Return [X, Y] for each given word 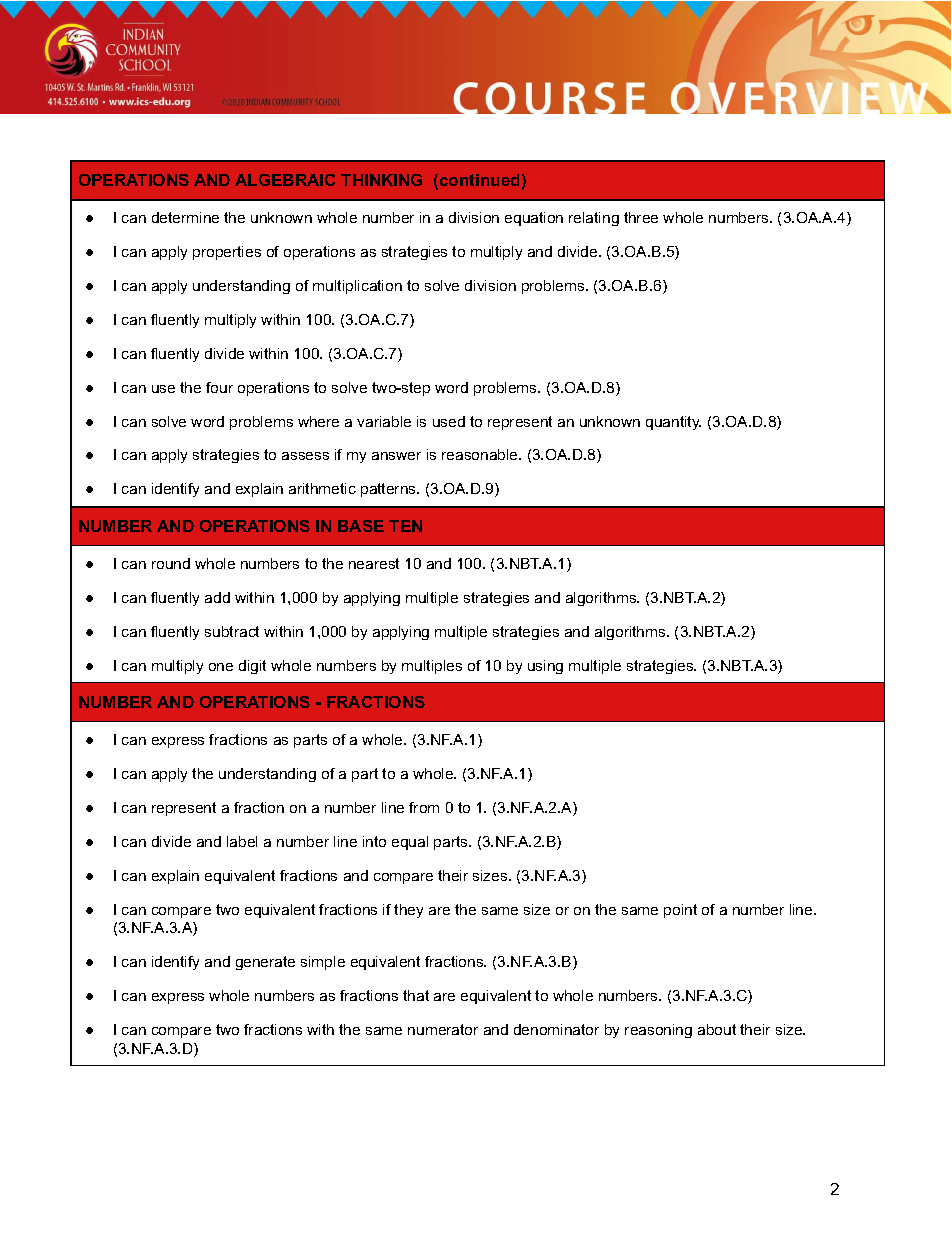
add [217, 597]
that [416, 995]
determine [185, 217]
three [641, 217]
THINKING [381, 180]
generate [265, 963]
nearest [374, 563]
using [545, 667]
